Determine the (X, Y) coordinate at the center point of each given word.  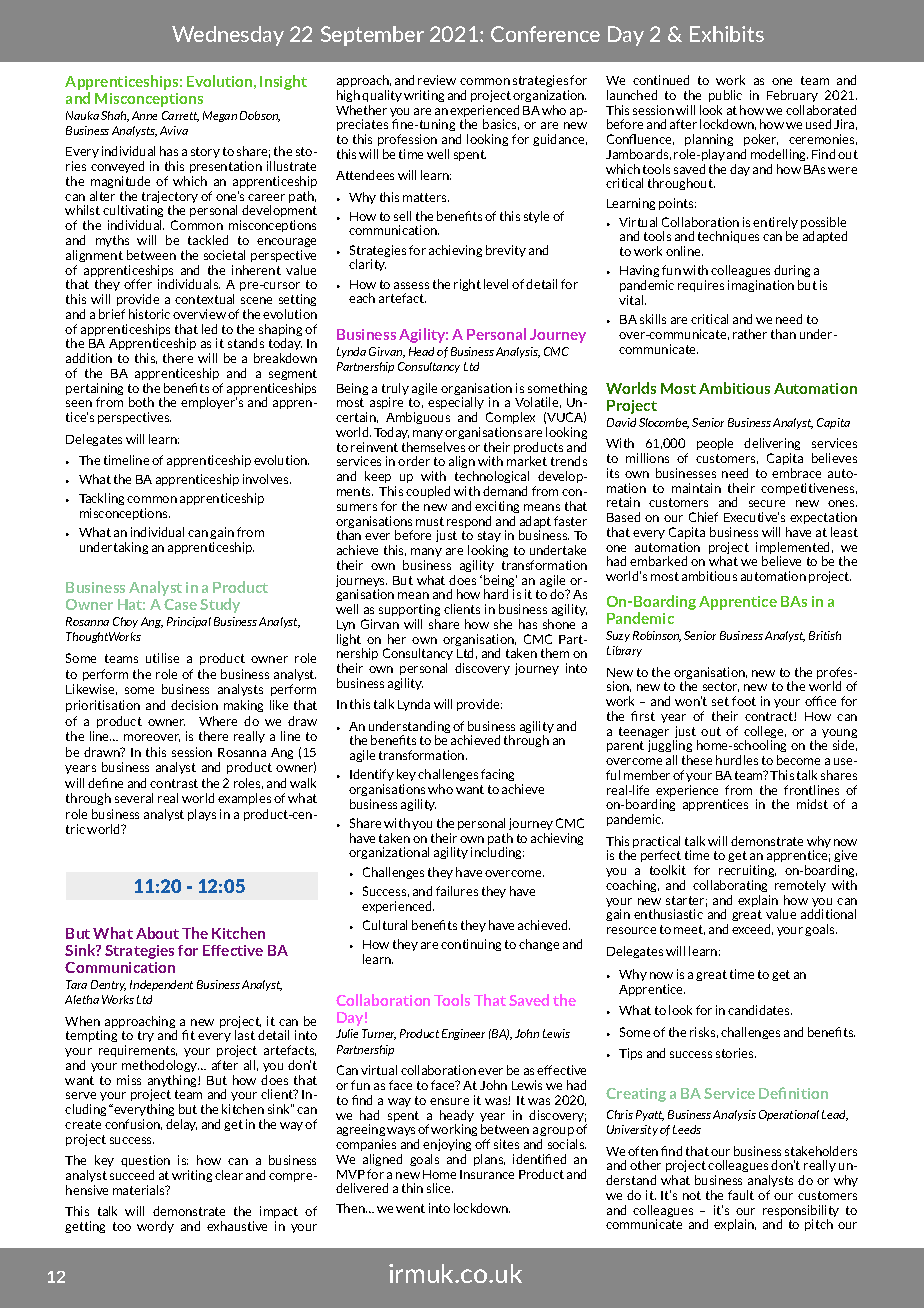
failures (457, 891)
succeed (132, 1175)
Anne (144, 115)
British (825, 635)
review (437, 80)
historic (149, 314)
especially (456, 405)
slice (440, 1188)
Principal (189, 622)
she (503, 624)
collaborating (730, 886)
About (157, 933)
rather (750, 334)
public (725, 96)
